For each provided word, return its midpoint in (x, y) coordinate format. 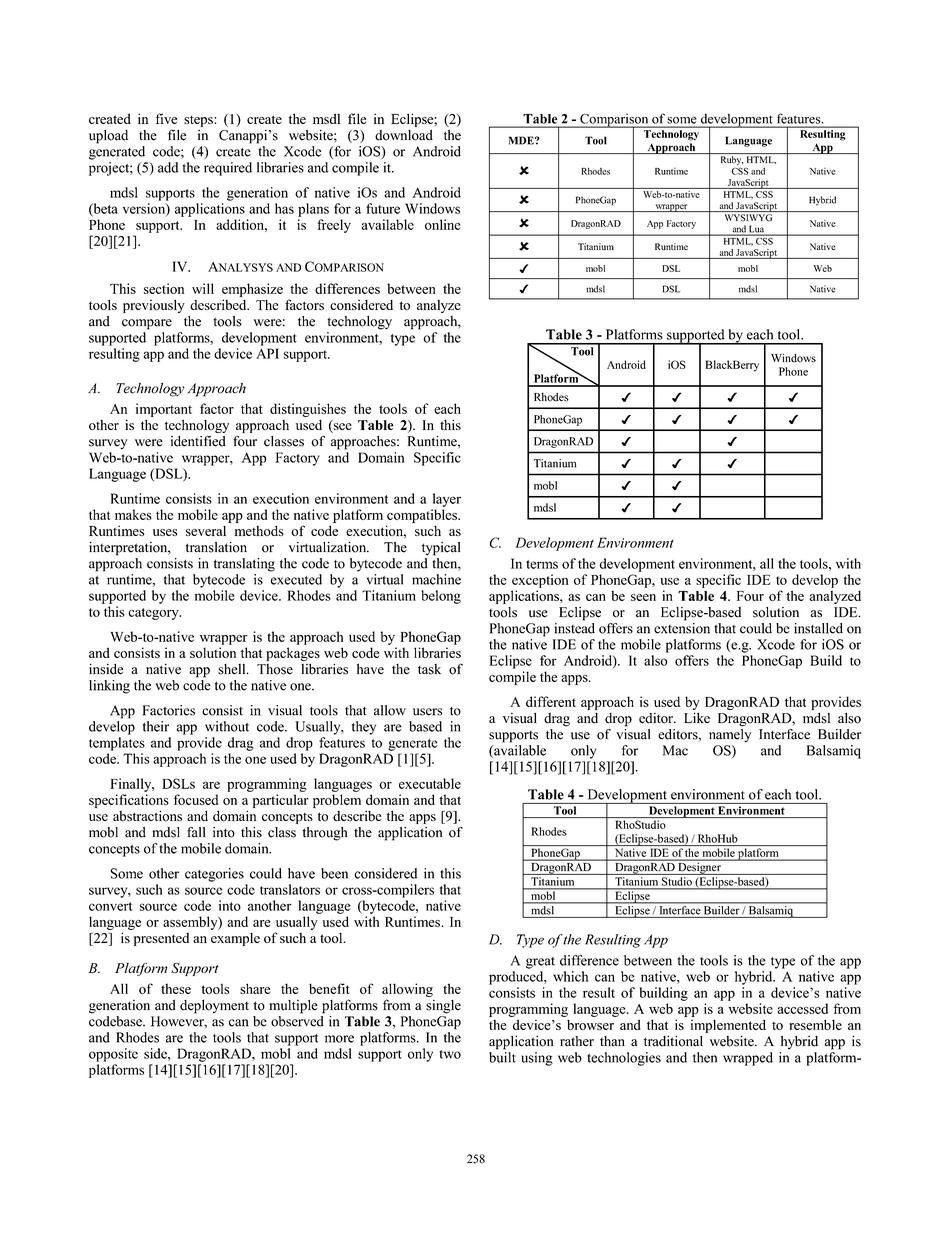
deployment (214, 1006)
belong (441, 597)
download (404, 135)
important (164, 410)
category (154, 614)
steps (199, 121)
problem (337, 801)
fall (196, 832)
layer (447, 500)
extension (682, 627)
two (450, 1054)
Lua (757, 230)
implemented (728, 1026)
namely (730, 734)
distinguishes (308, 410)
